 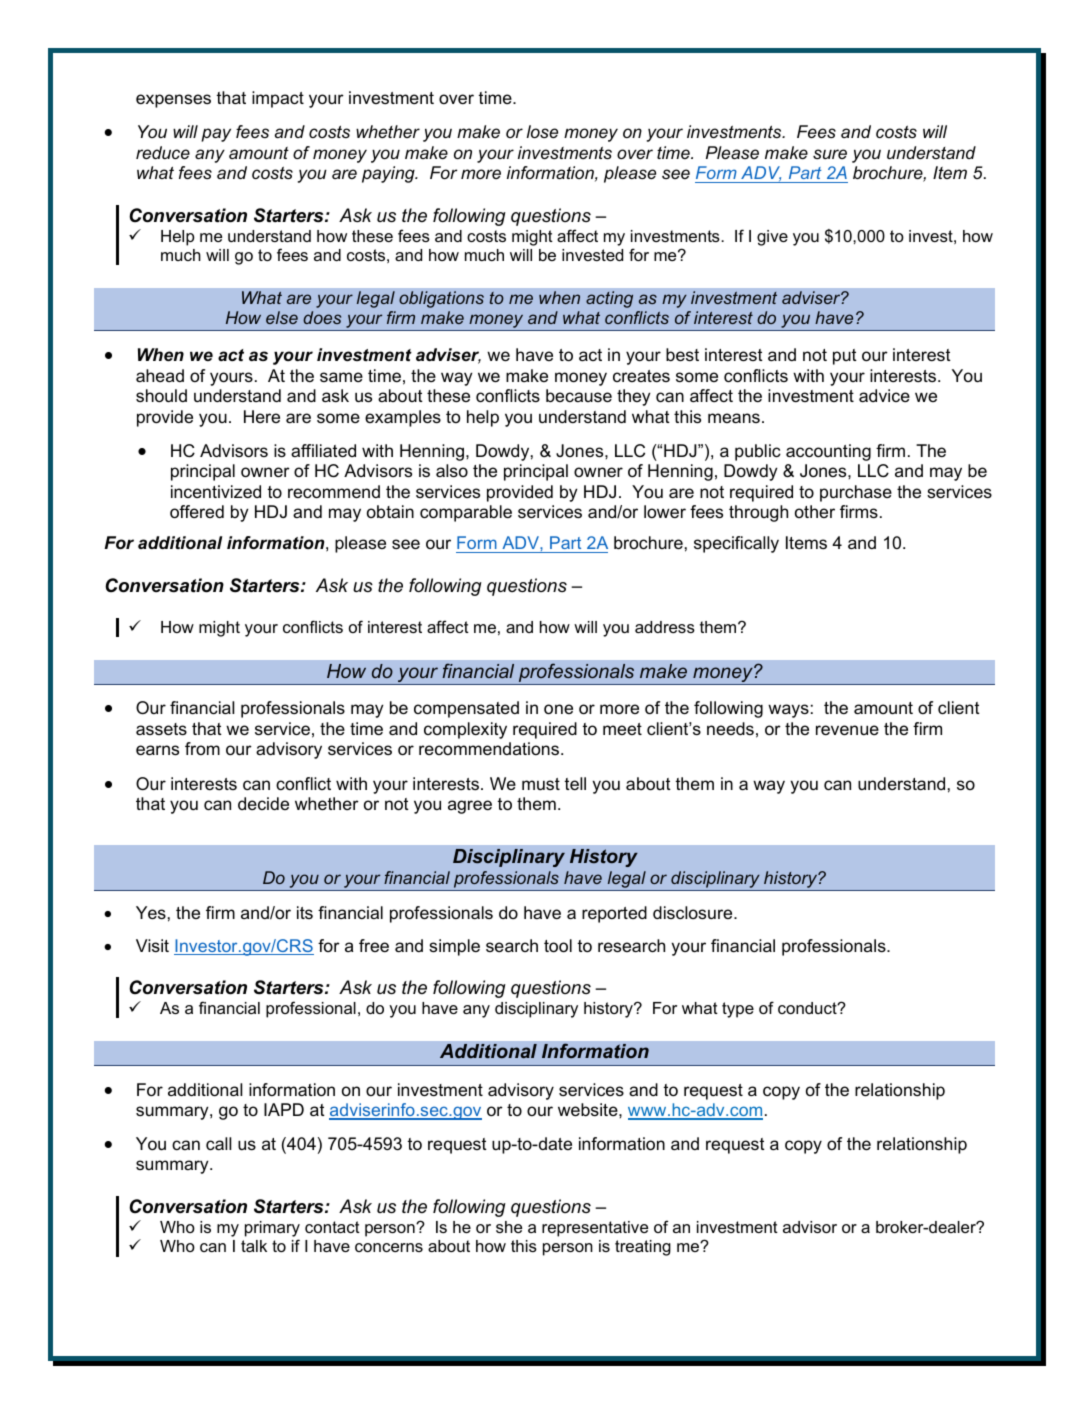 I want to click on must, so click(x=541, y=784).
